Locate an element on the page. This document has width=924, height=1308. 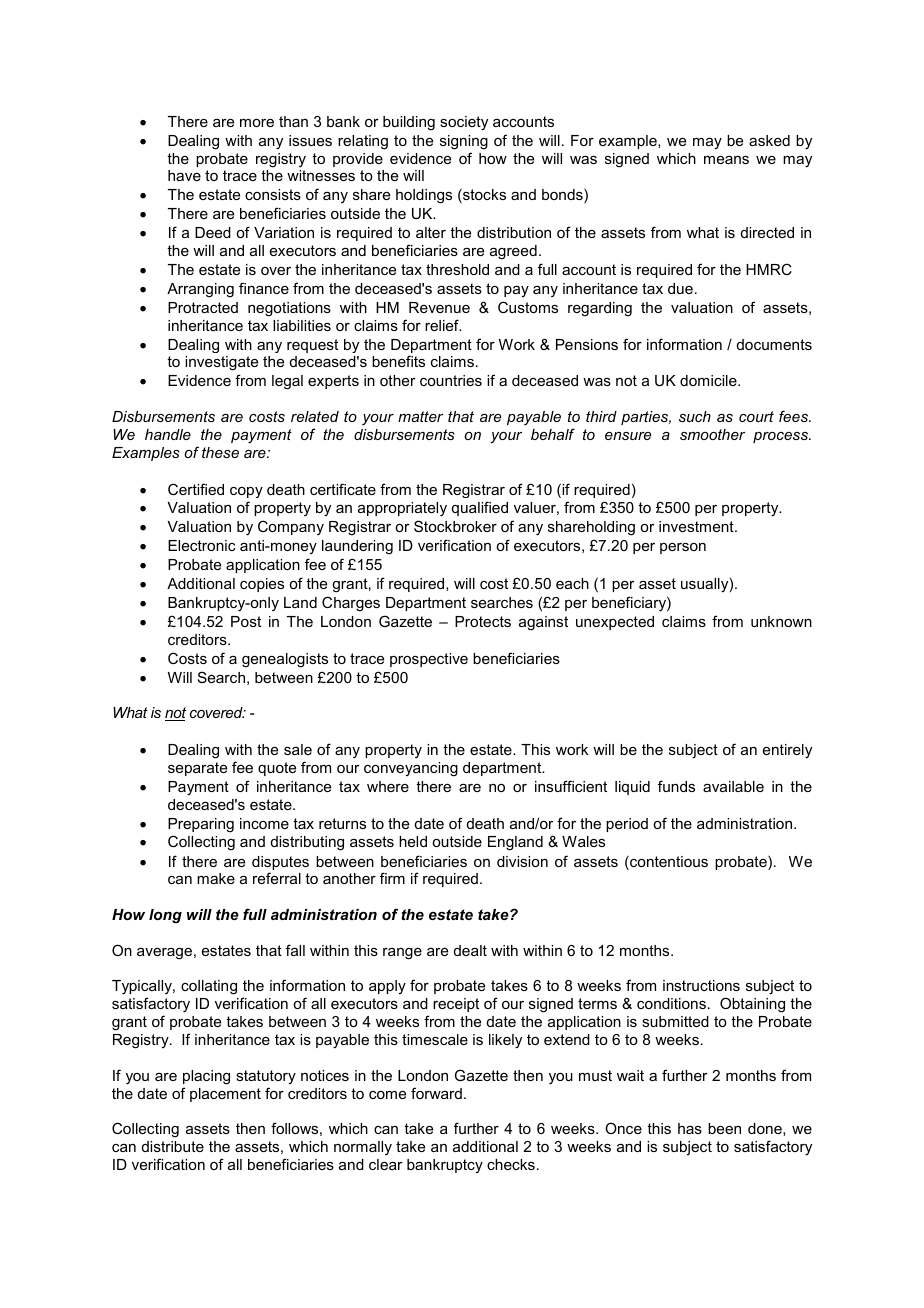
means is located at coordinates (726, 160).
